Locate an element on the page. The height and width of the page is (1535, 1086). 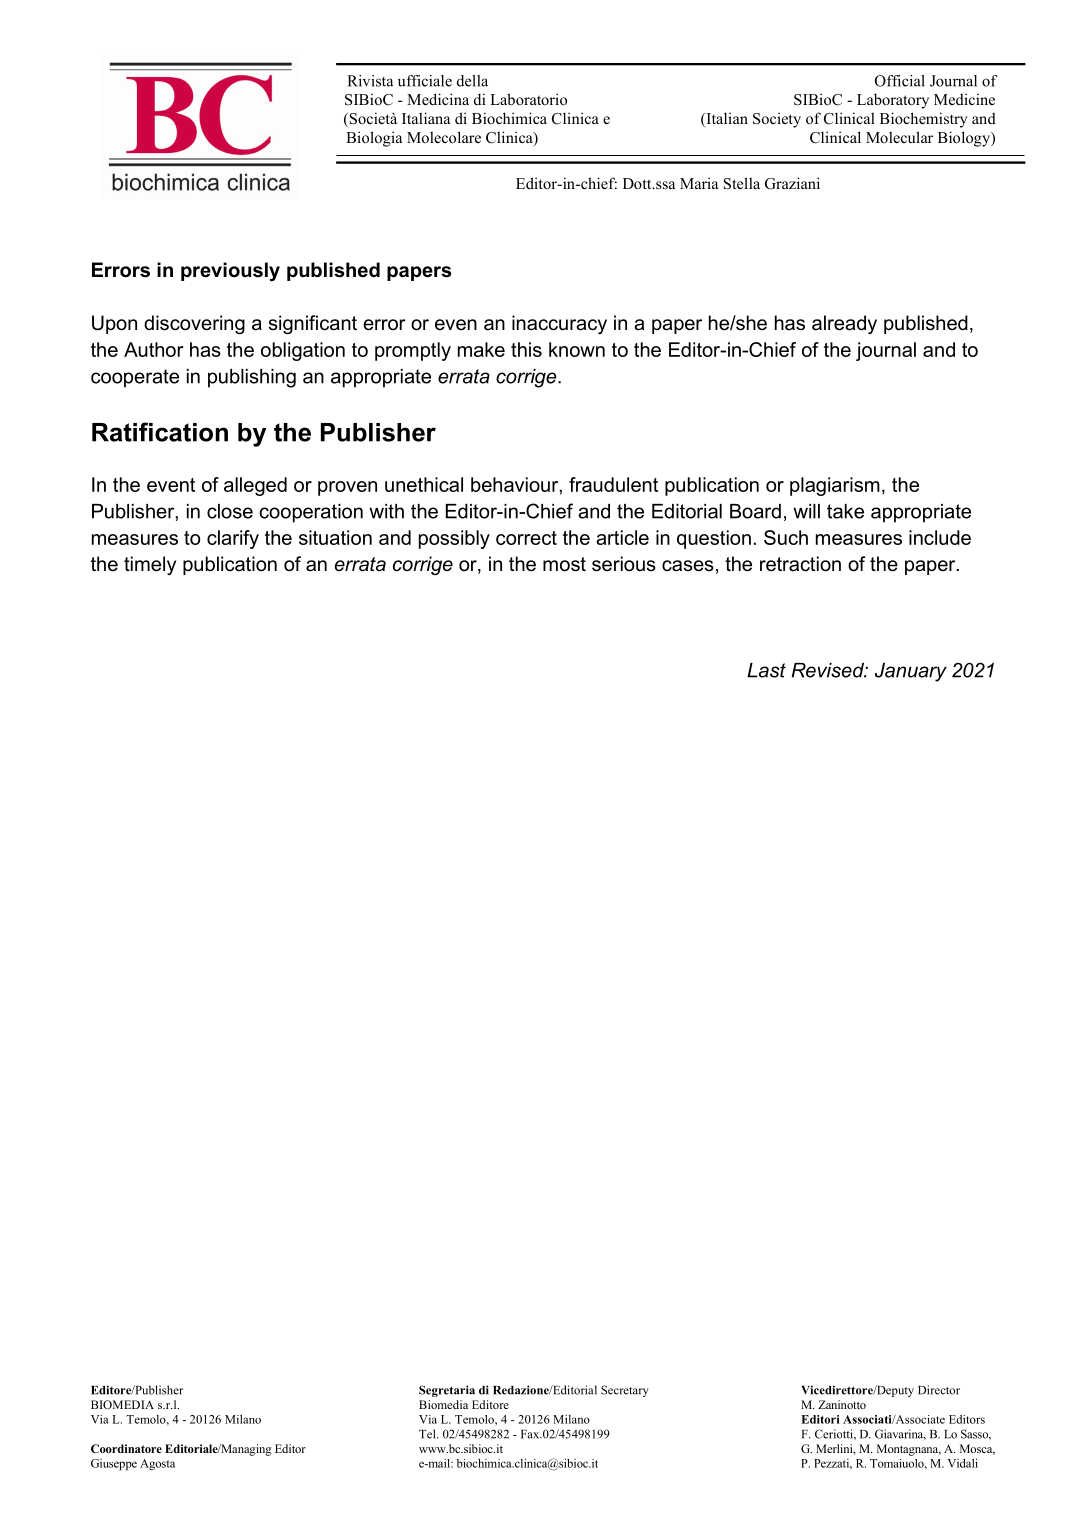
Director is located at coordinates (939, 1390).
